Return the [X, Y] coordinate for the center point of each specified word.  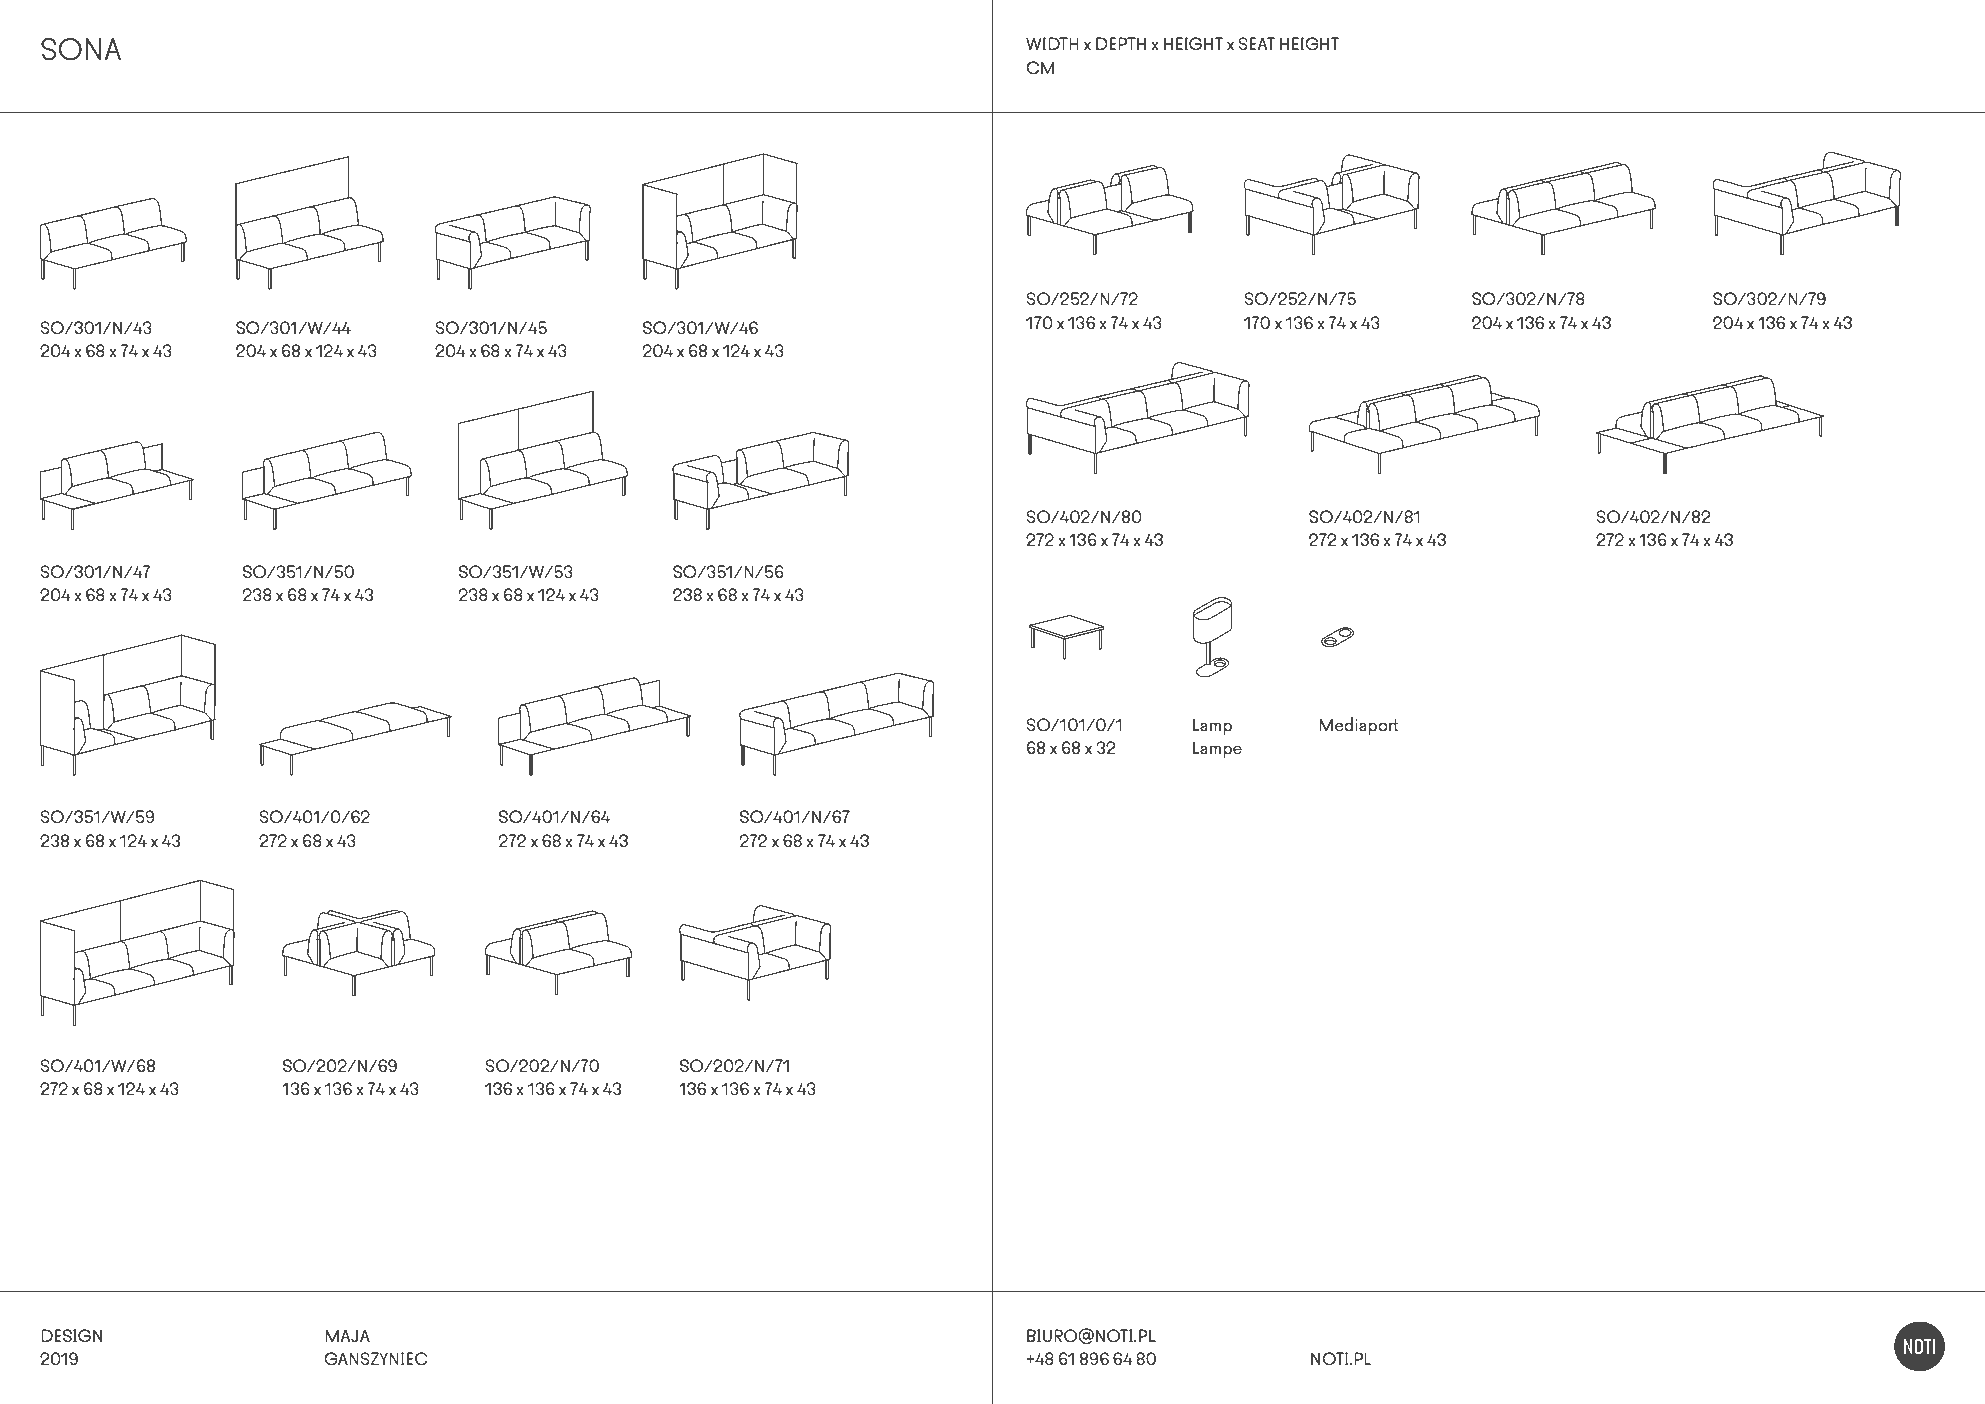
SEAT [1256, 44]
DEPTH [1121, 43]
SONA [81, 49]
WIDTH [1052, 43]
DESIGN [71, 1336]
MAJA [347, 1335]
